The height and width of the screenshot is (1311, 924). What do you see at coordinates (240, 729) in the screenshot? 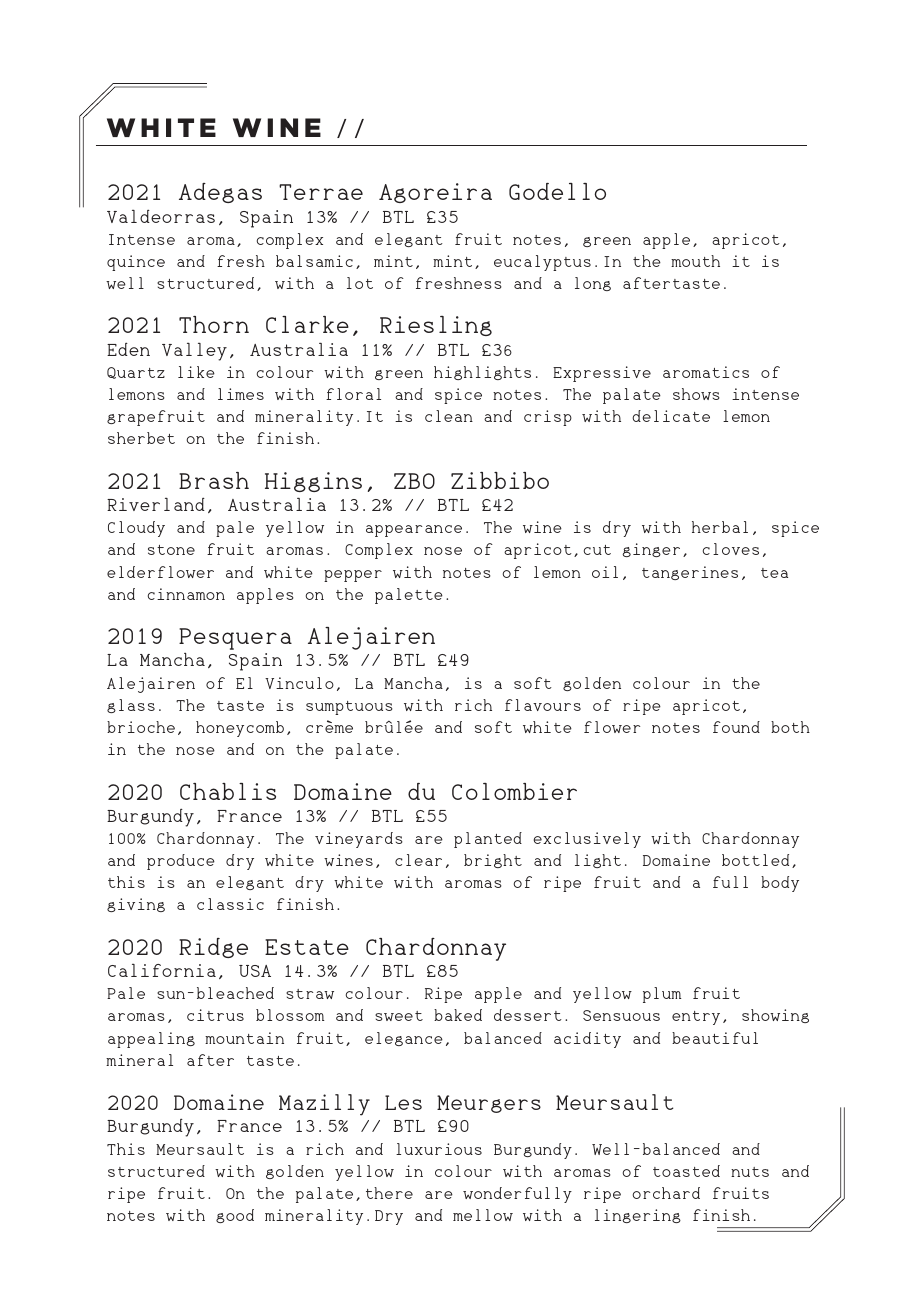
I see `honeycomb` at bounding box center [240, 729].
